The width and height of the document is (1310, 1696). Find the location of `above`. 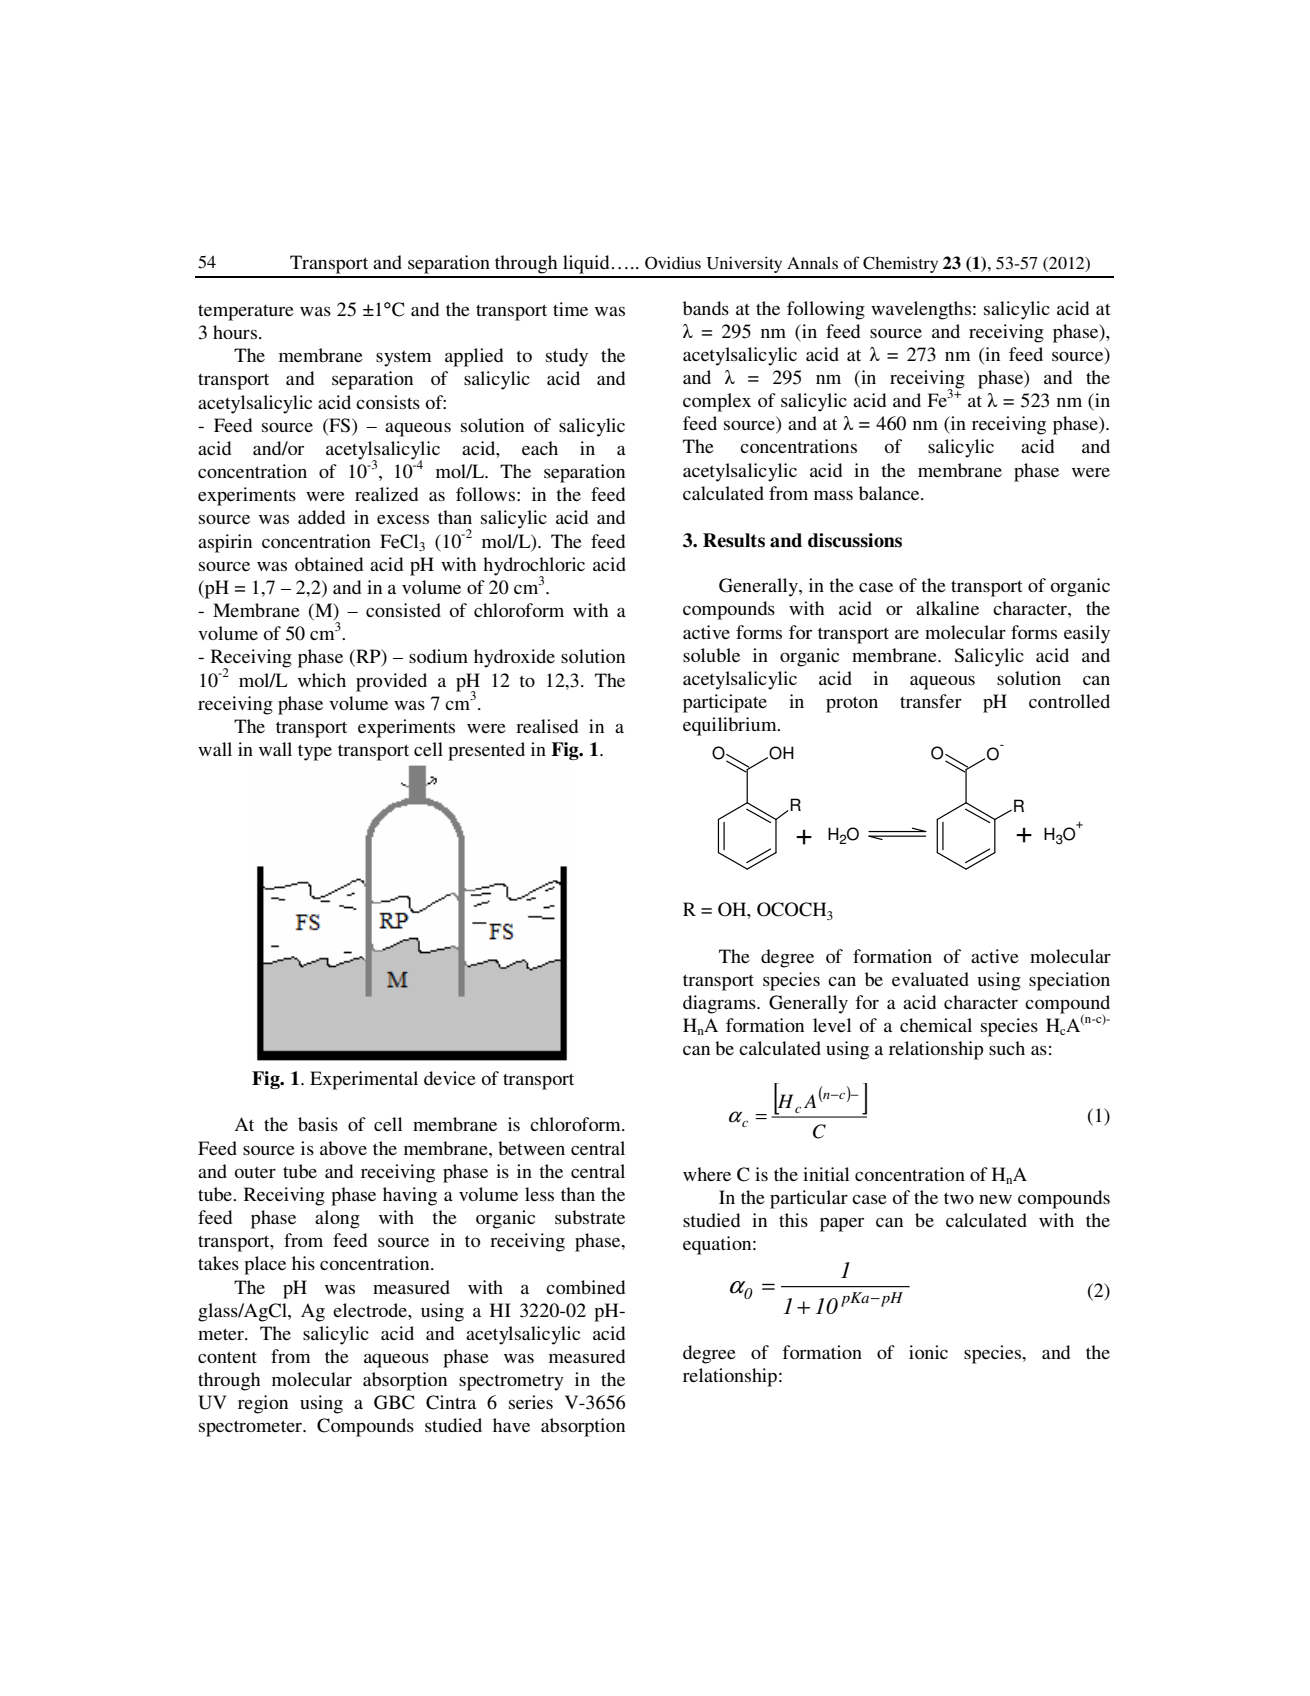

above is located at coordinates (343, 1148).
